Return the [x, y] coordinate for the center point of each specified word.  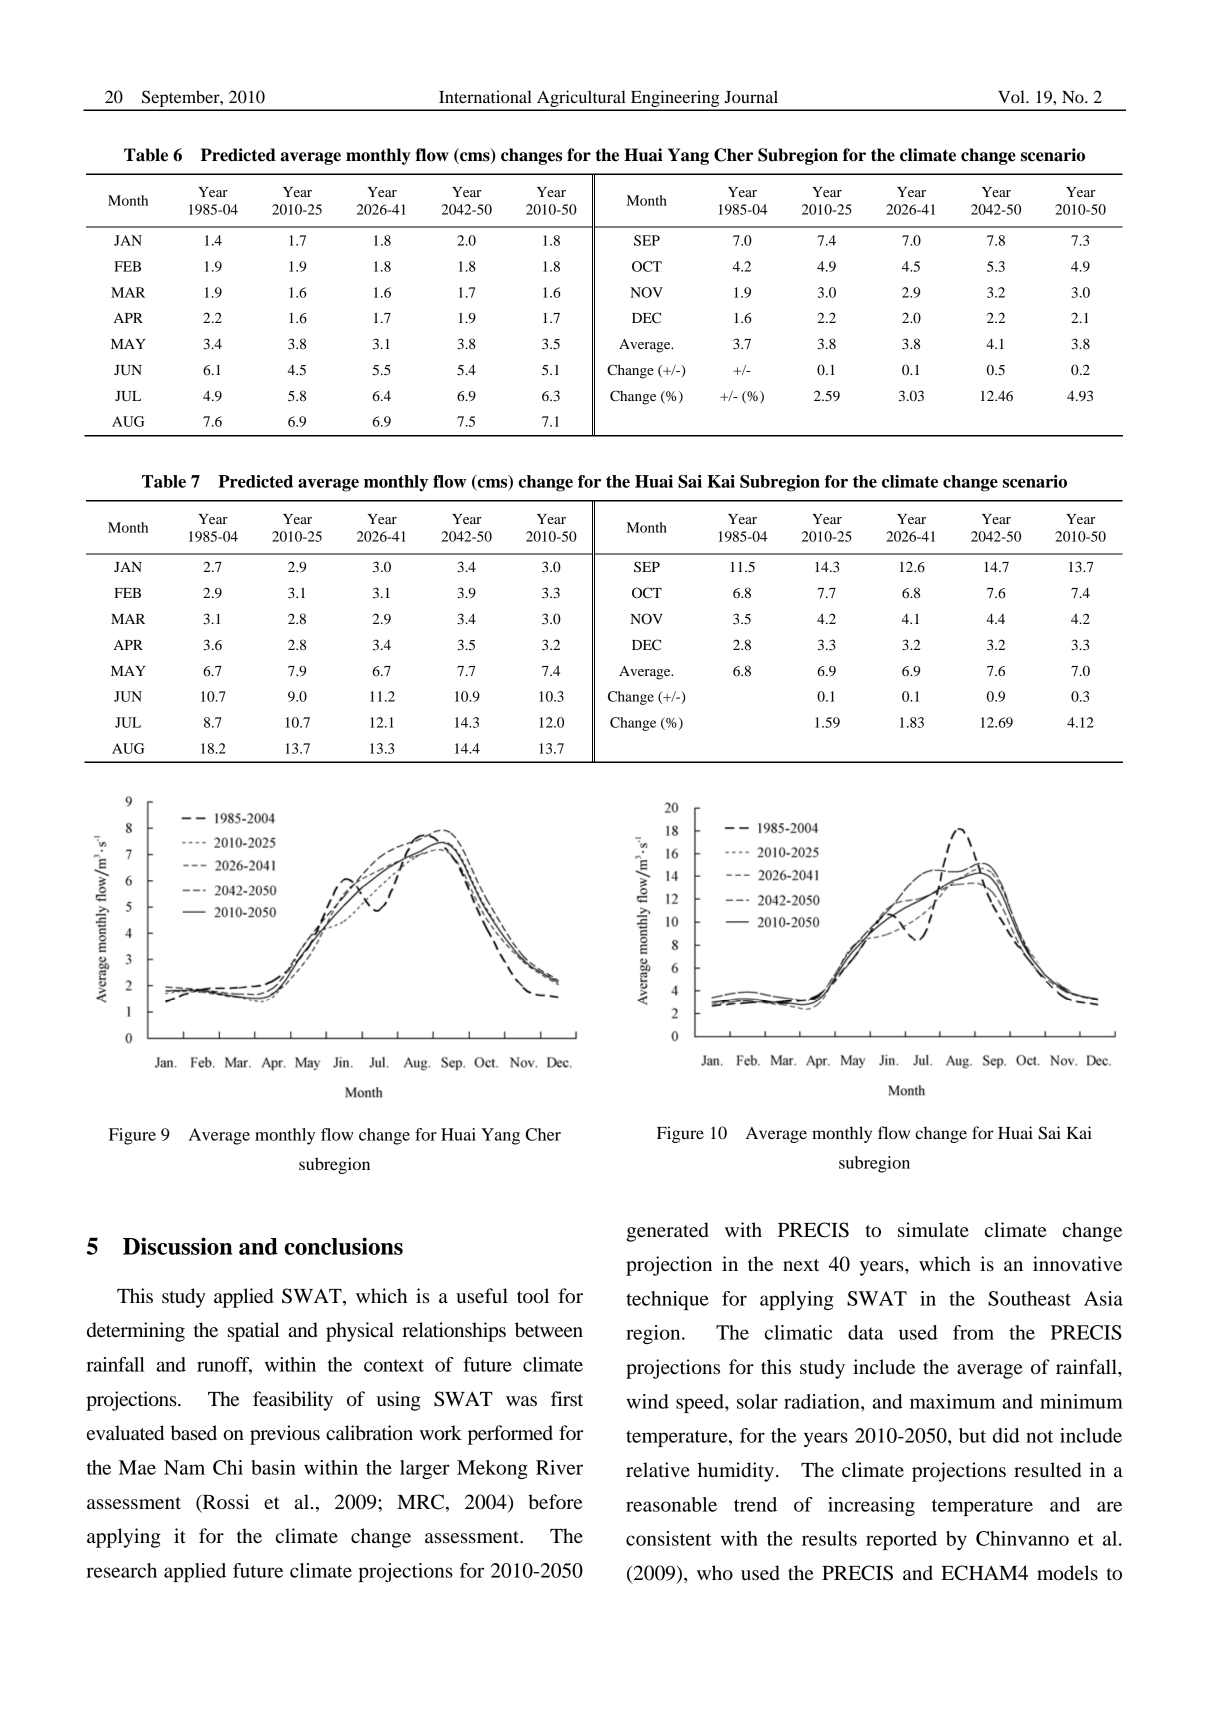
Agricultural [581, 100]
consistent [669, 1538]
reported [901, 1540]
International [485, 96]
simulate [933, 1230]
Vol [1012, 96]
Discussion [177, 1246]
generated [667, 1232]
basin [273, 1467]
